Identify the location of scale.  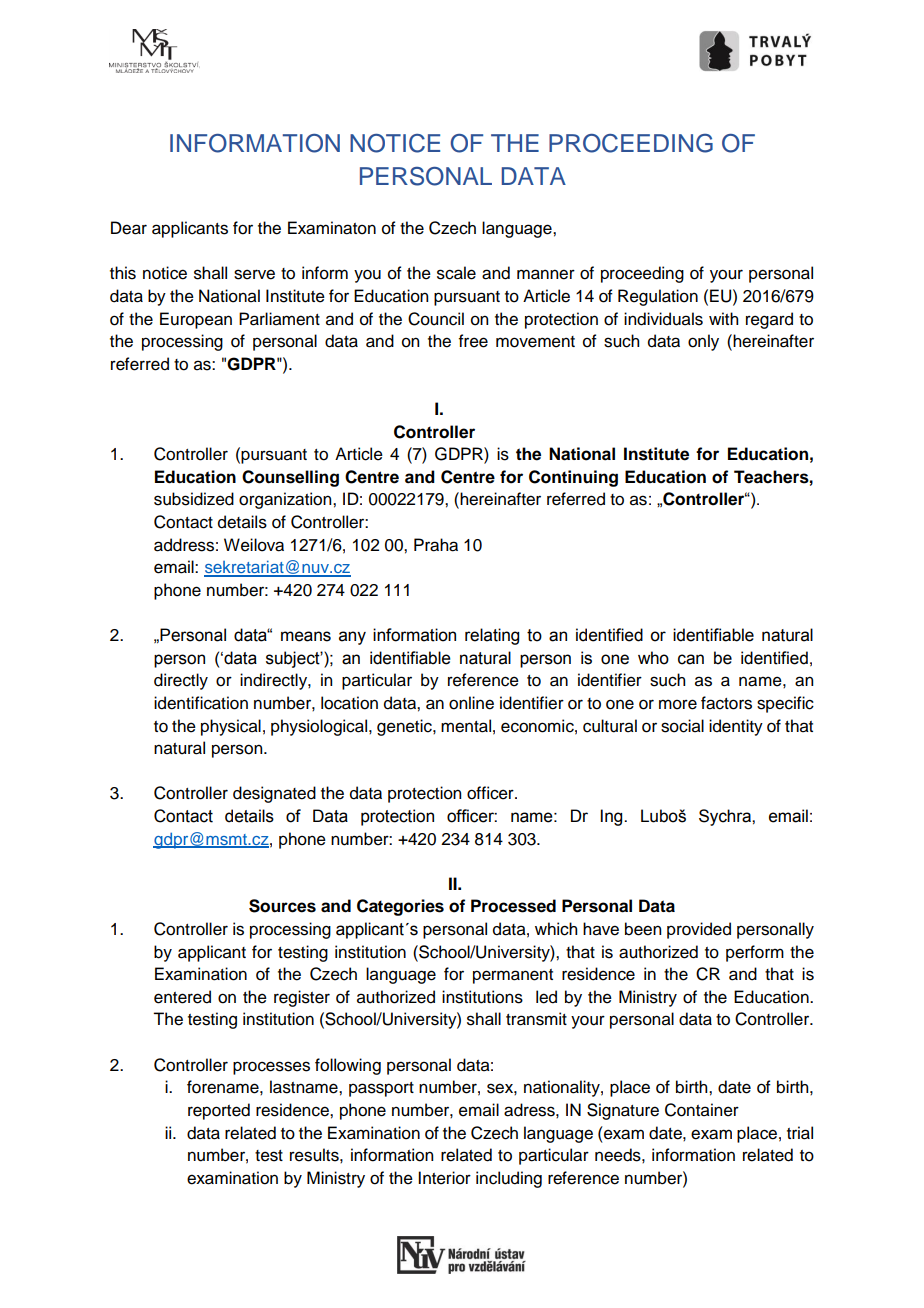
(456, 273).
